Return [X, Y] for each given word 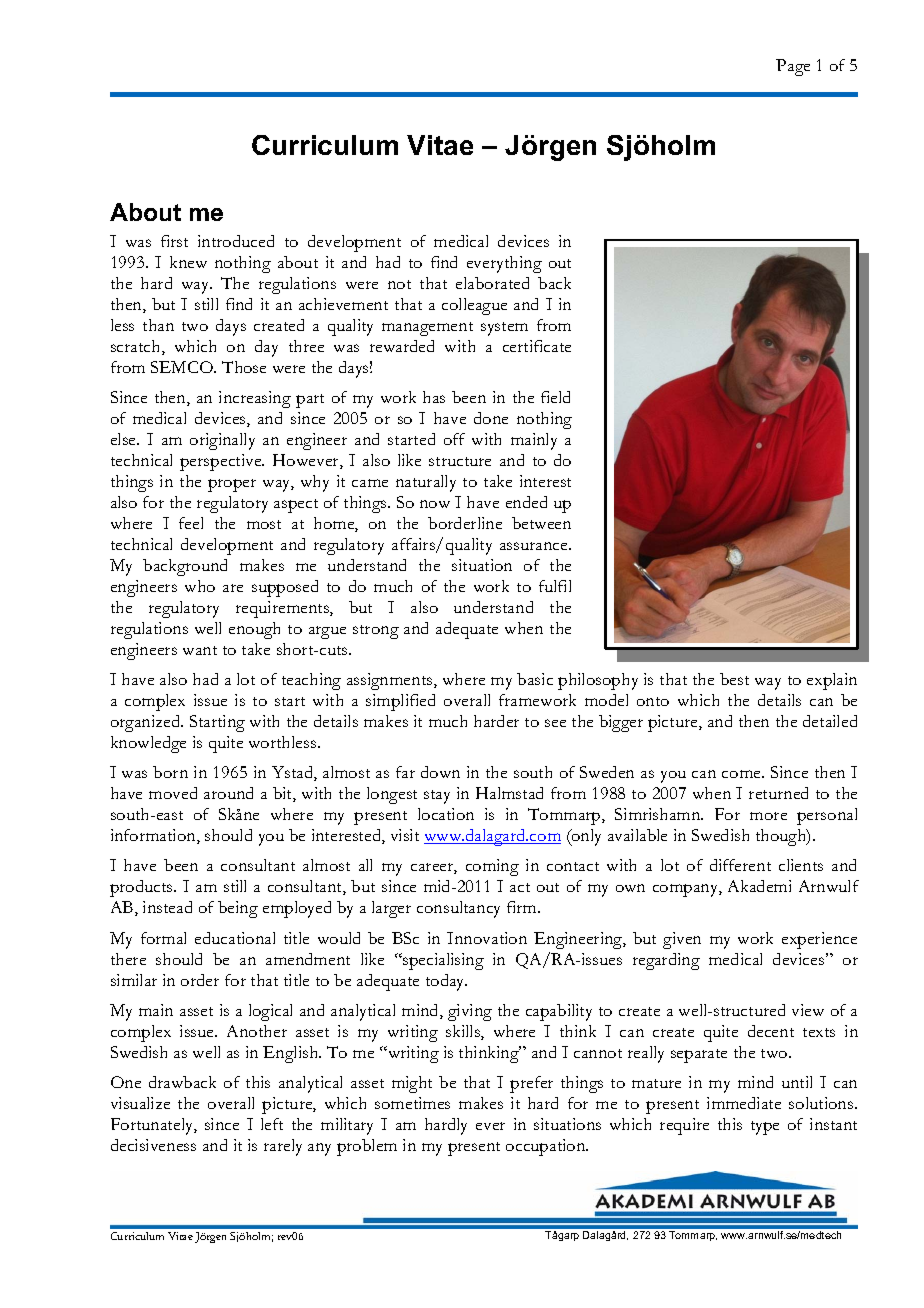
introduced [236, 241]
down [440, 772]
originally [222, 441]
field [555, 397]
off [454, 439]
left [272, 1124]
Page [793, 67]
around [228, 793]
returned [778, 793]
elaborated [492, 283]
